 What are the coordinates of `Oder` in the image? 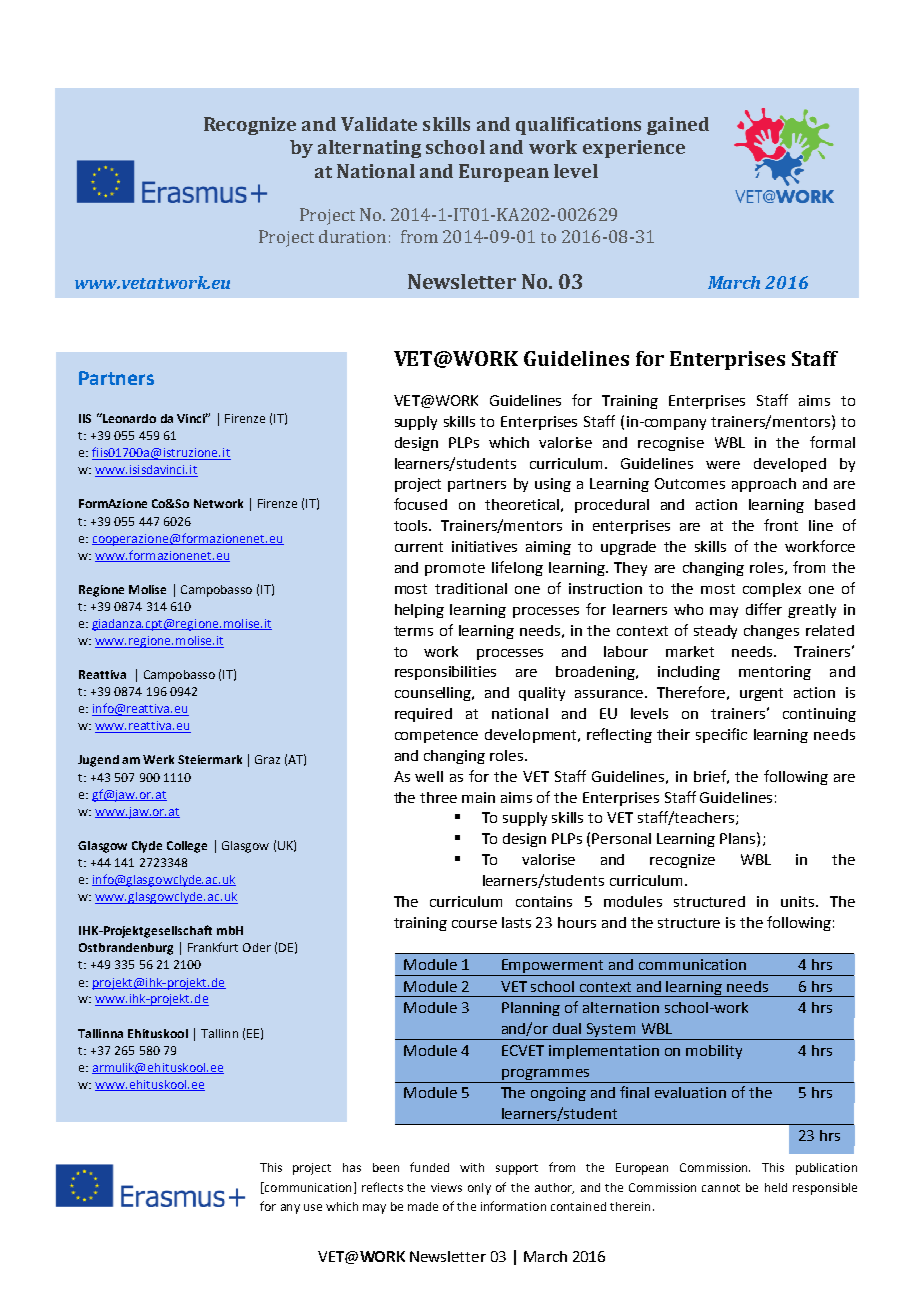 It's located at (257, 947).
